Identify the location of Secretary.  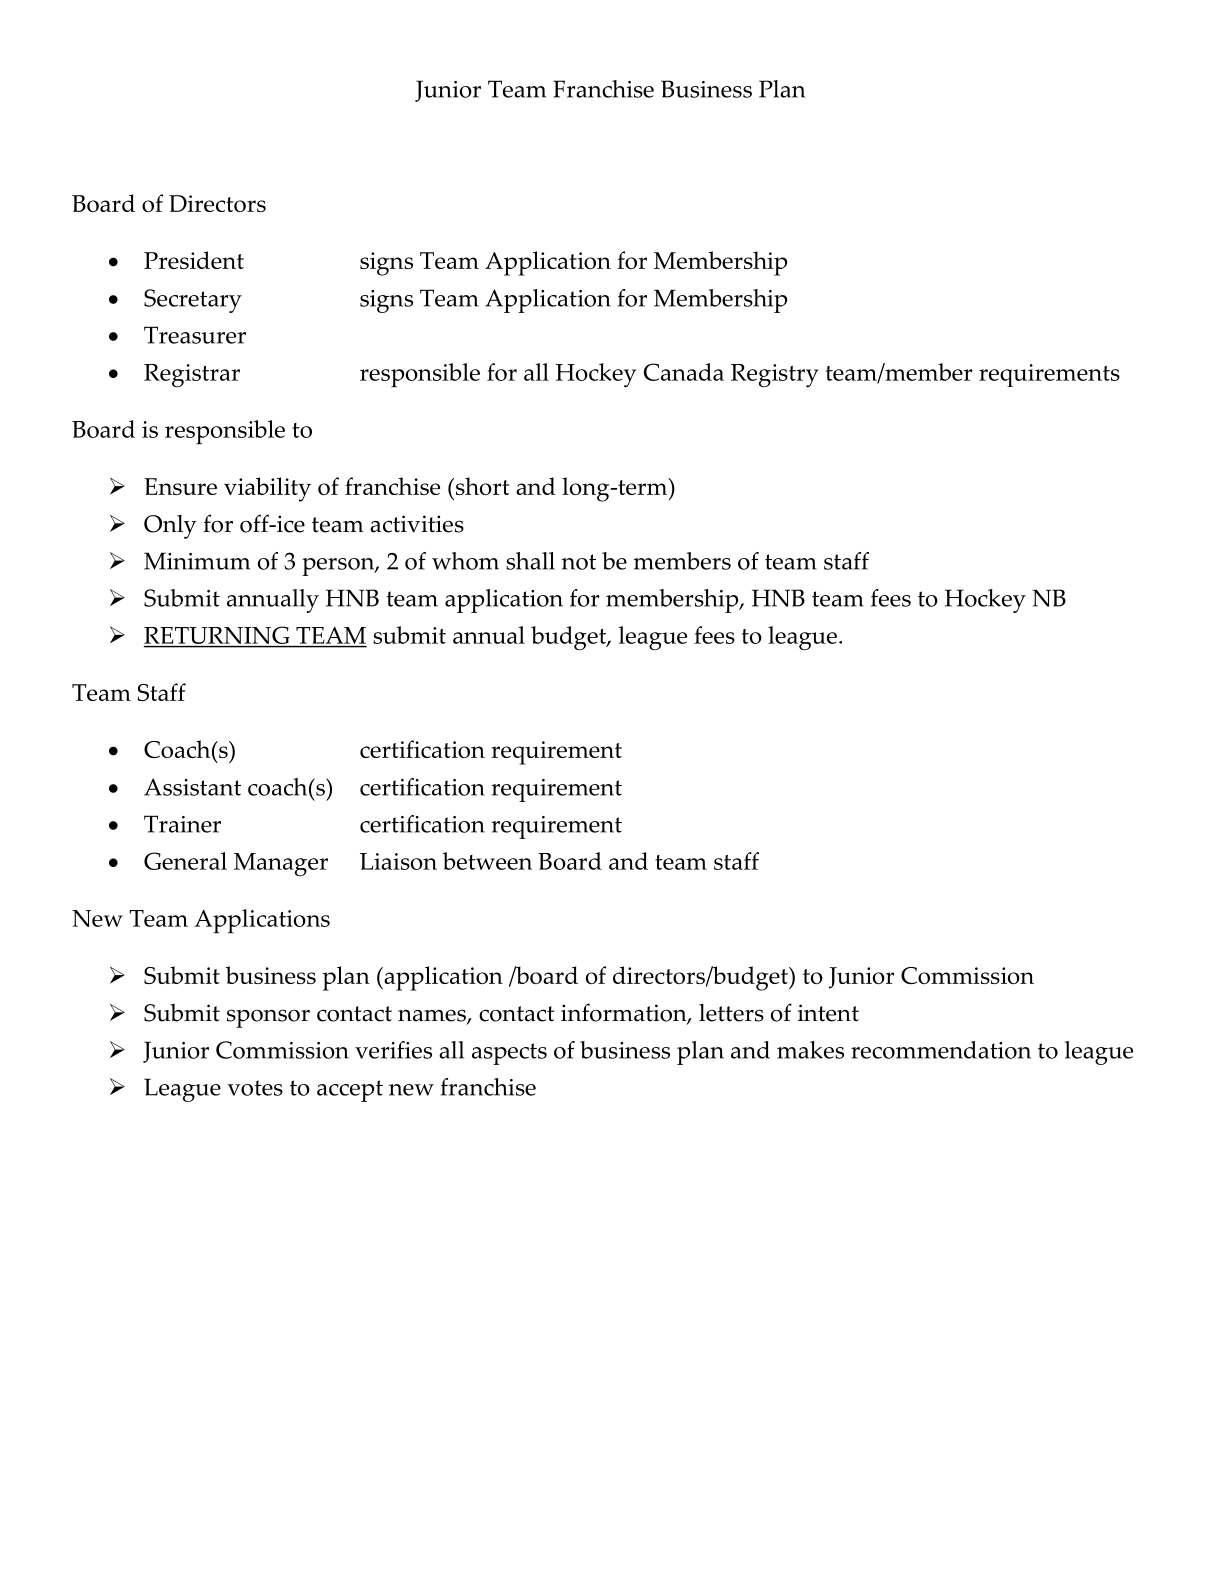
(193, 301).
